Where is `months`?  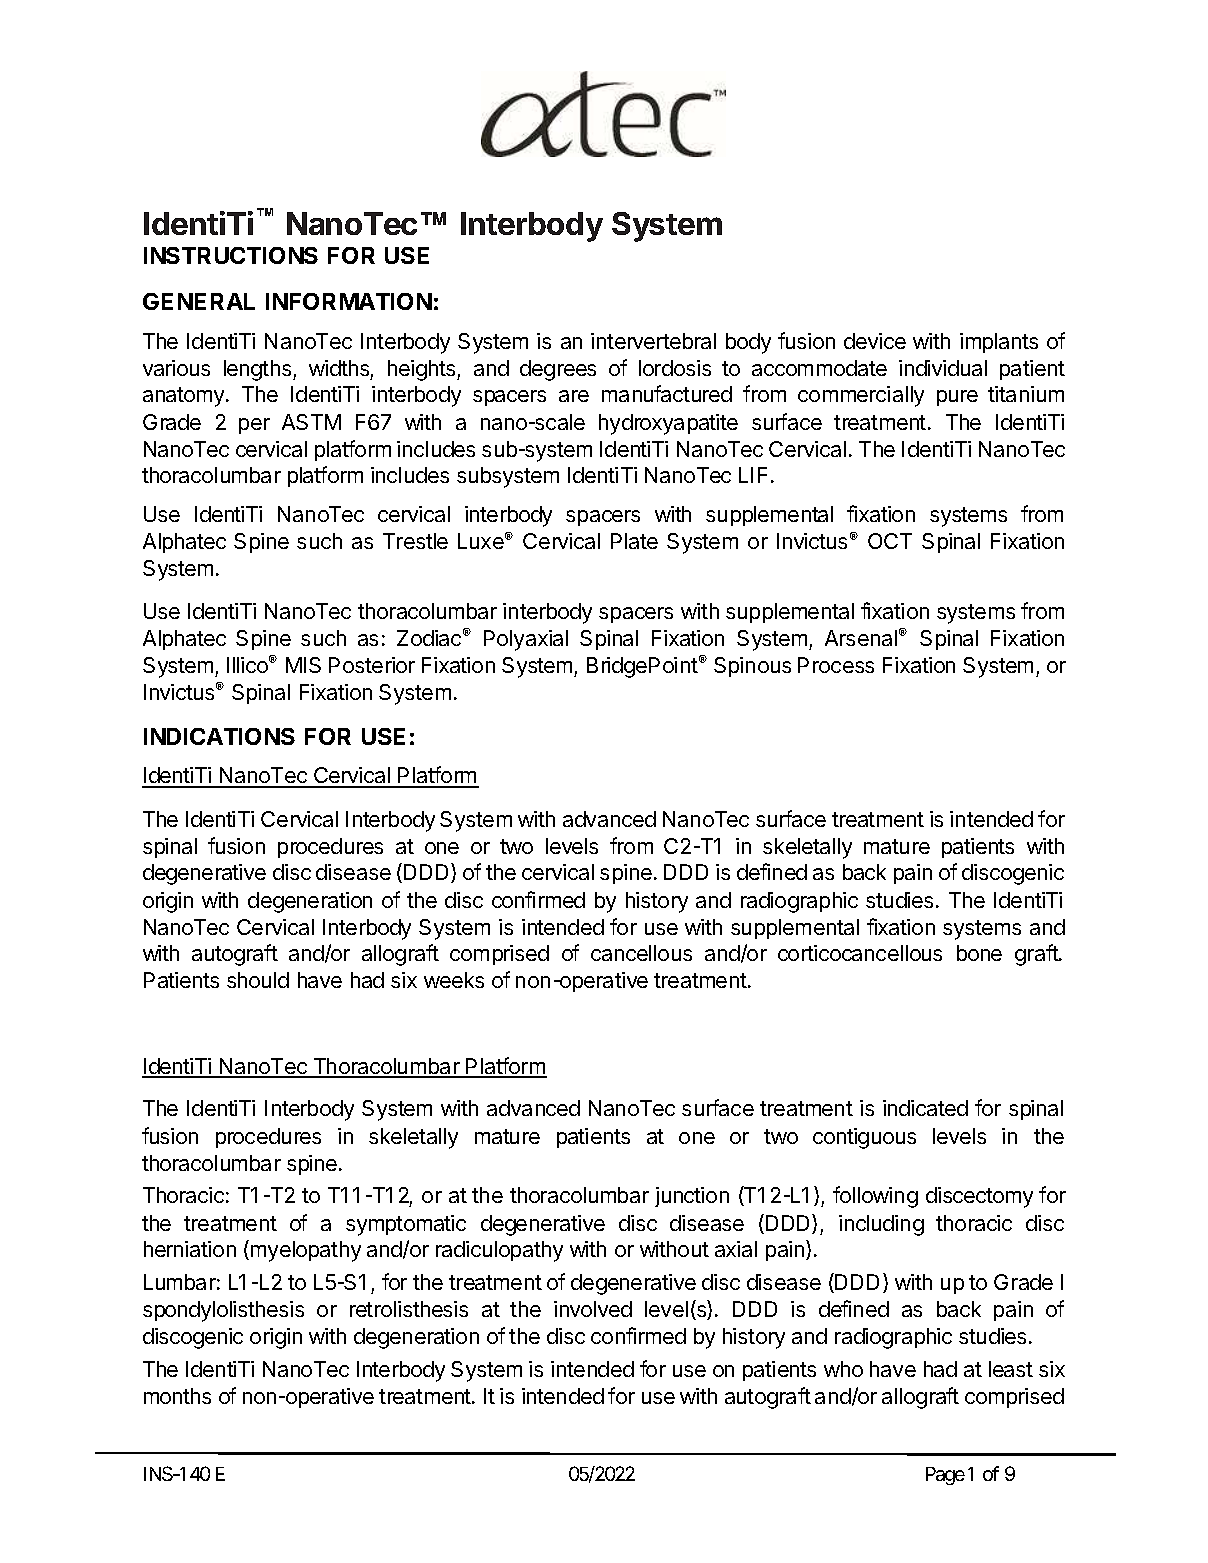
months is located at coordinates (177, 1396).
